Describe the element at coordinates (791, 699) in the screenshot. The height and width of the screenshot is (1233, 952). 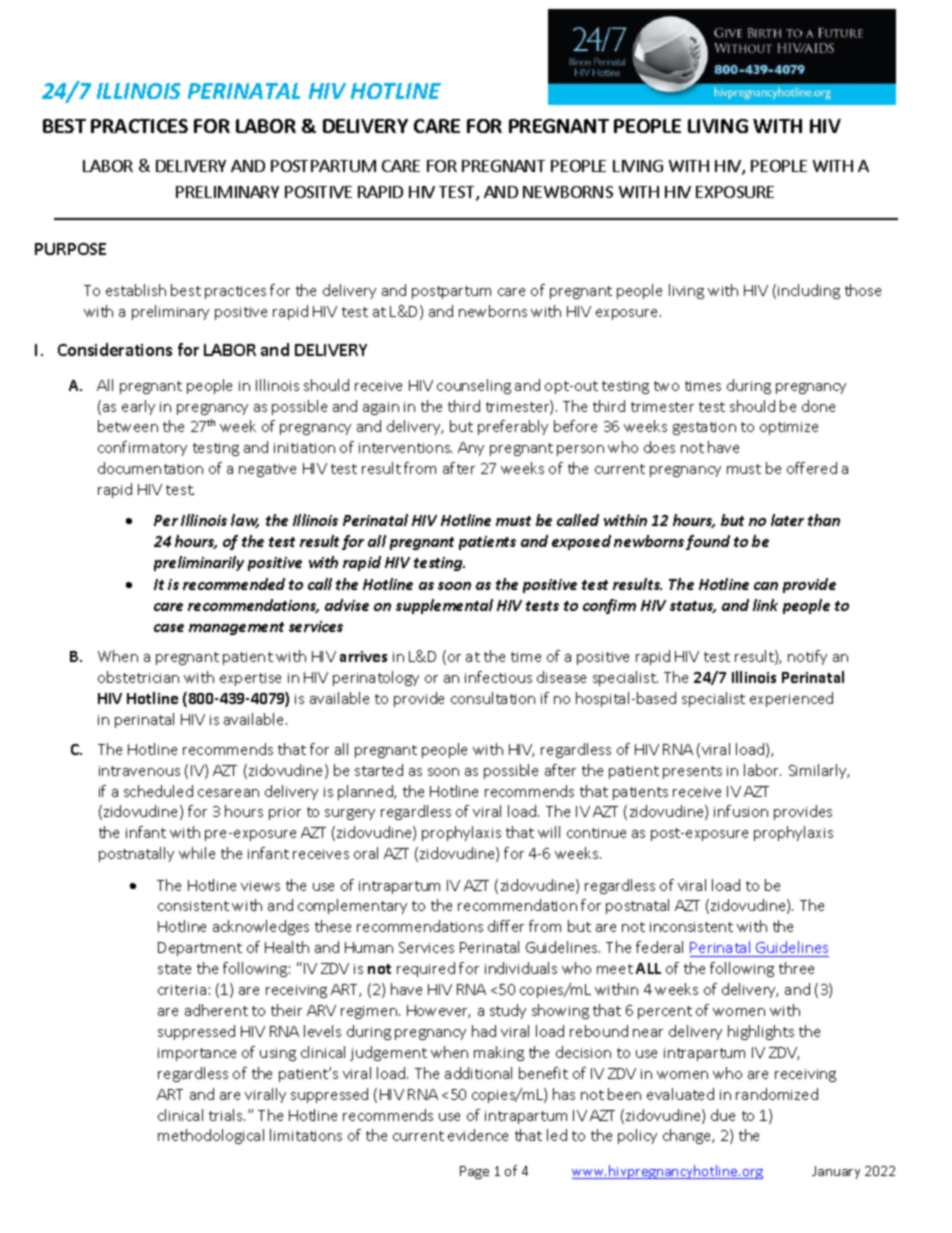
I see `experienced` at that location.
